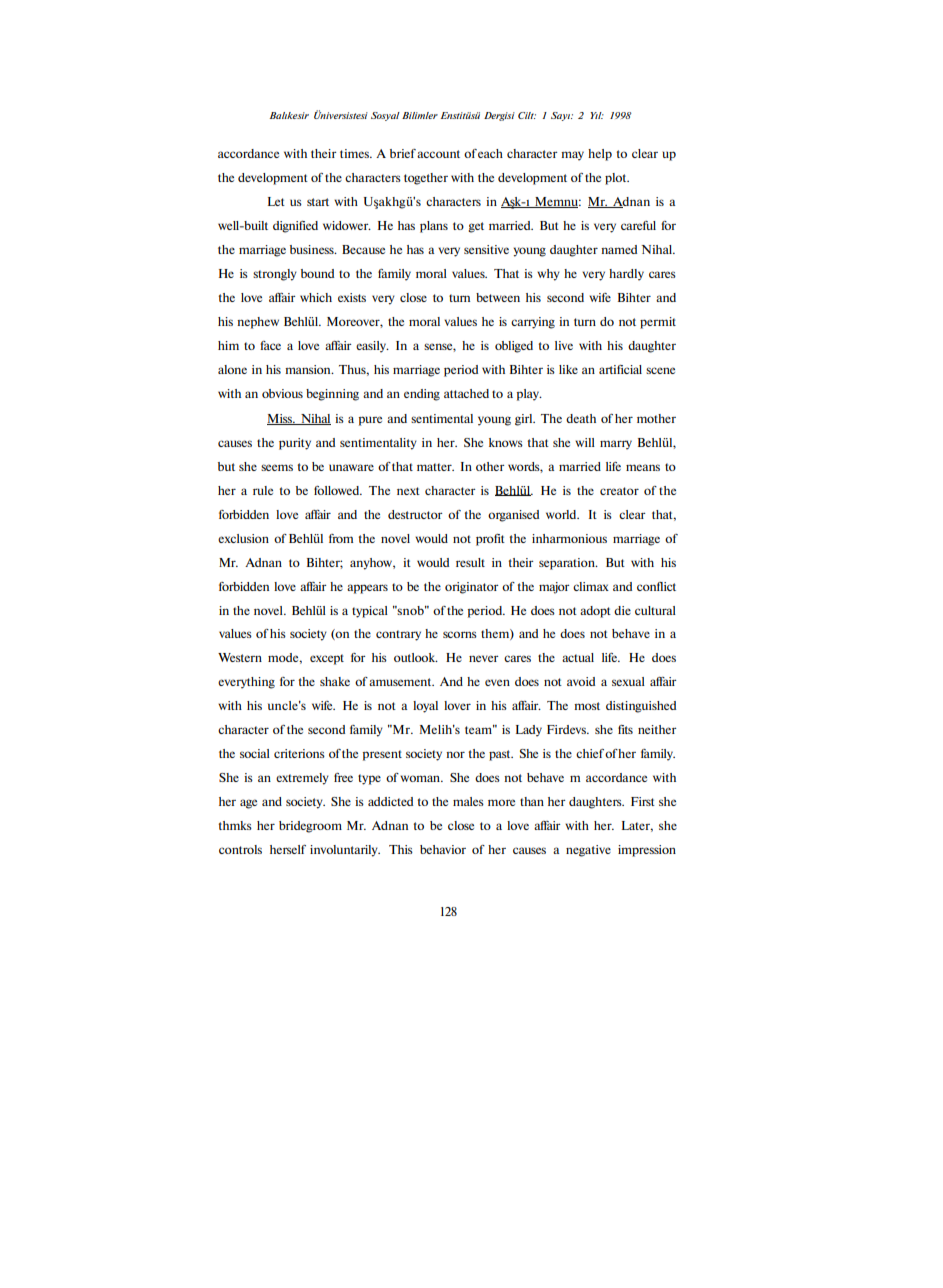 This screenshot has width=943, height=1288. Describe the element at coordinates (288, 849) in the screenshot. I see `herself` at that location.
